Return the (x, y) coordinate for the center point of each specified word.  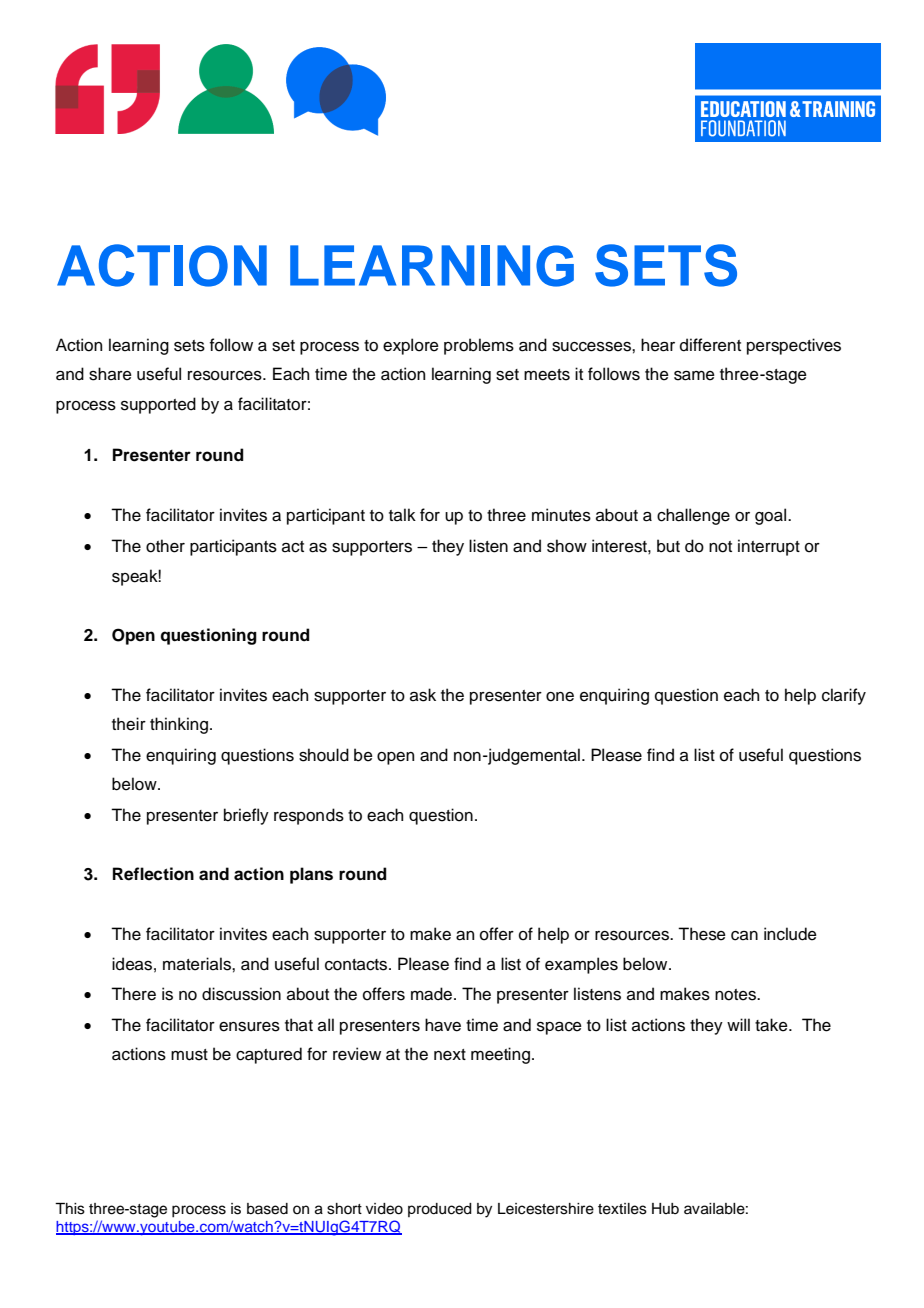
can (744, 936)
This (70, 1209)
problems (479, 346)
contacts (357, 965)
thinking (179, 725)
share (110, 374)
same (694, 376)
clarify (844, 696)
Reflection (153, 874)
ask (423, 695)
